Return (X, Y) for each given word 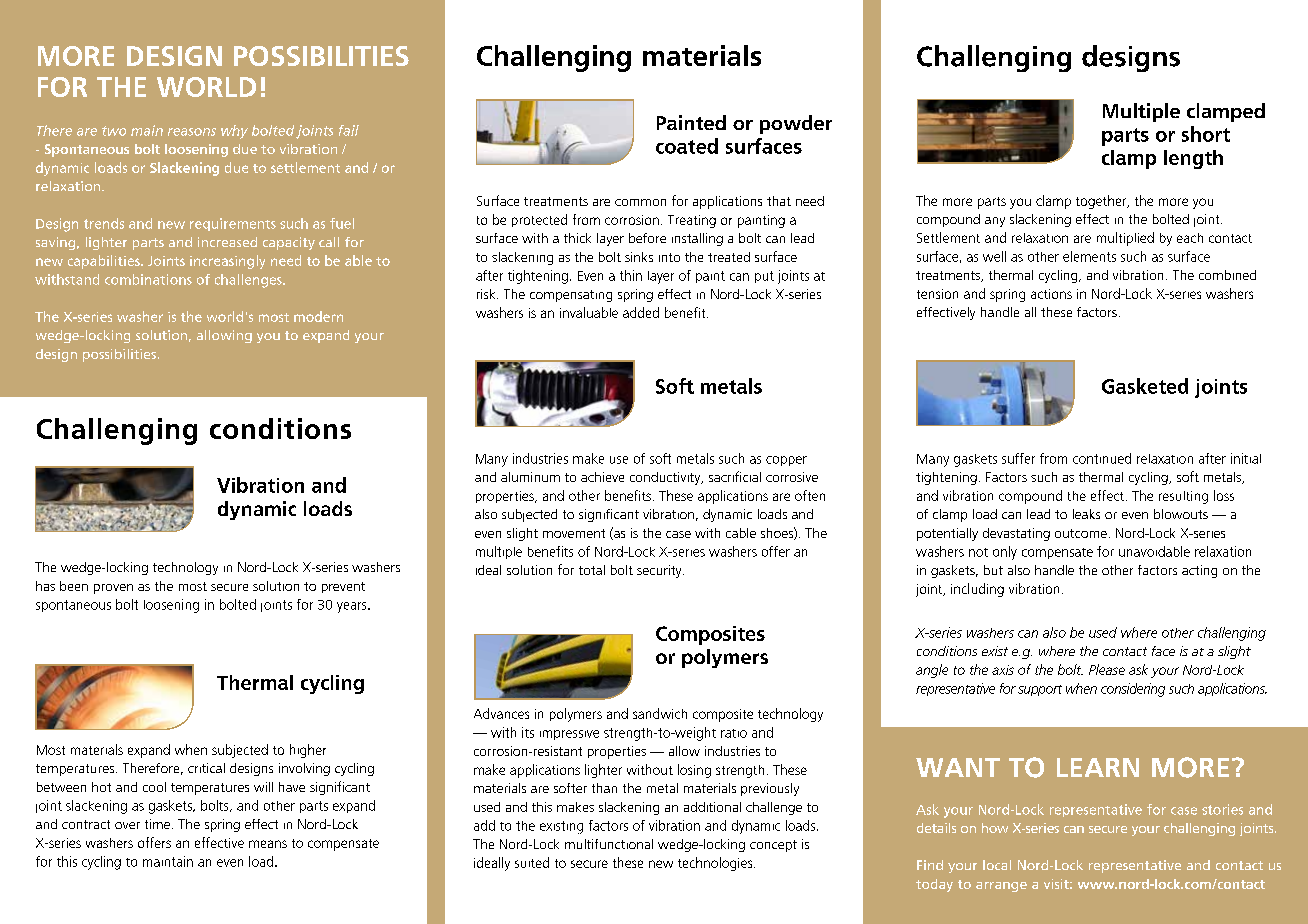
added (641, 312)
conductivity (666, 478)
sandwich (660, 713)
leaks (1086, 514)
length (1193, 159)
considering (1133, 690)
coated (687, 146)
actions (1051, 294)
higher (308, 751)
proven (113, 589)
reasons (192, 132)
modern (318, 316)
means (268, 844)
